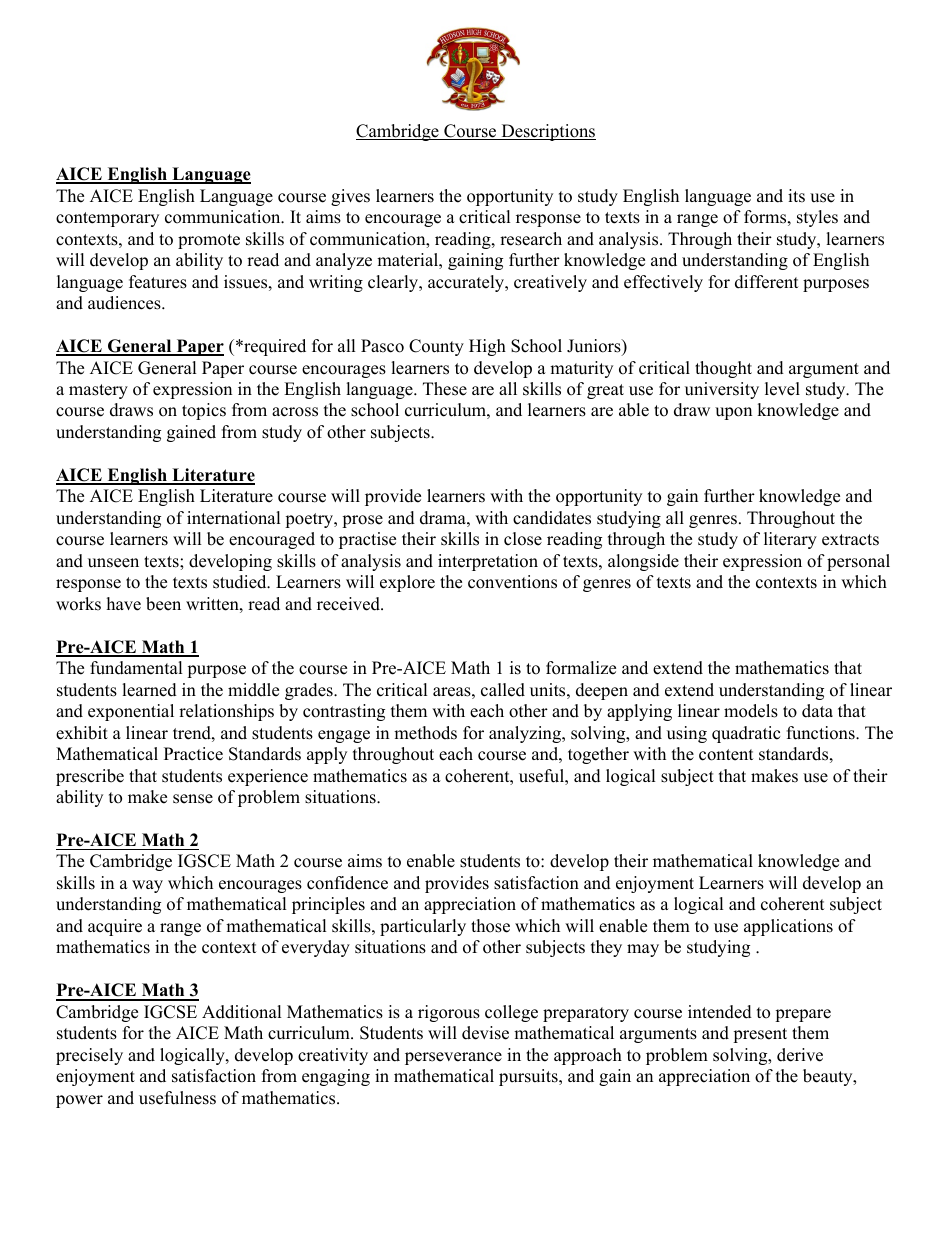  Describe the element at coordinates (512, 582) in the document. I see `conventions` at that location.
